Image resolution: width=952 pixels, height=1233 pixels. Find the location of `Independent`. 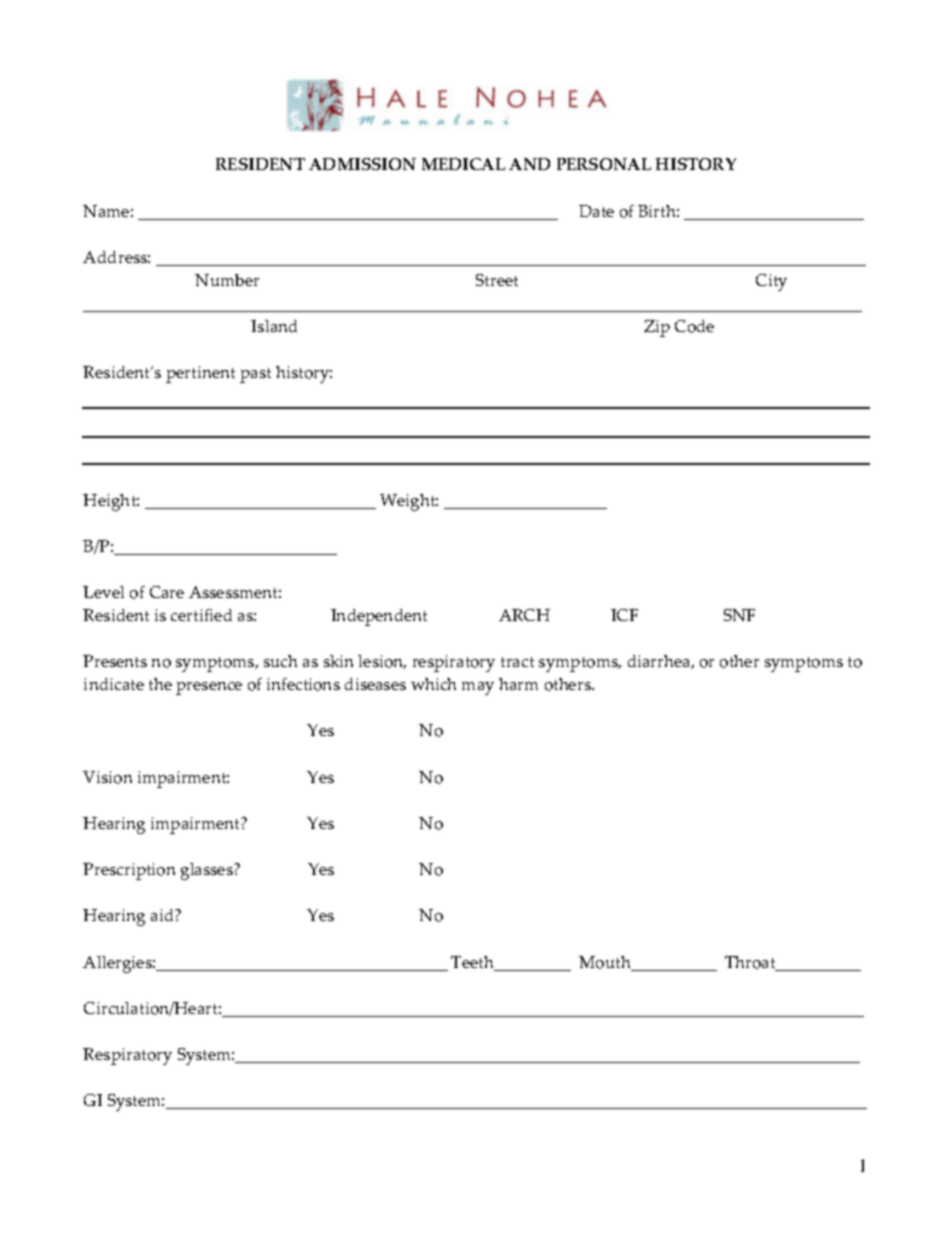

Independent is located at coordinates (379, 617).
